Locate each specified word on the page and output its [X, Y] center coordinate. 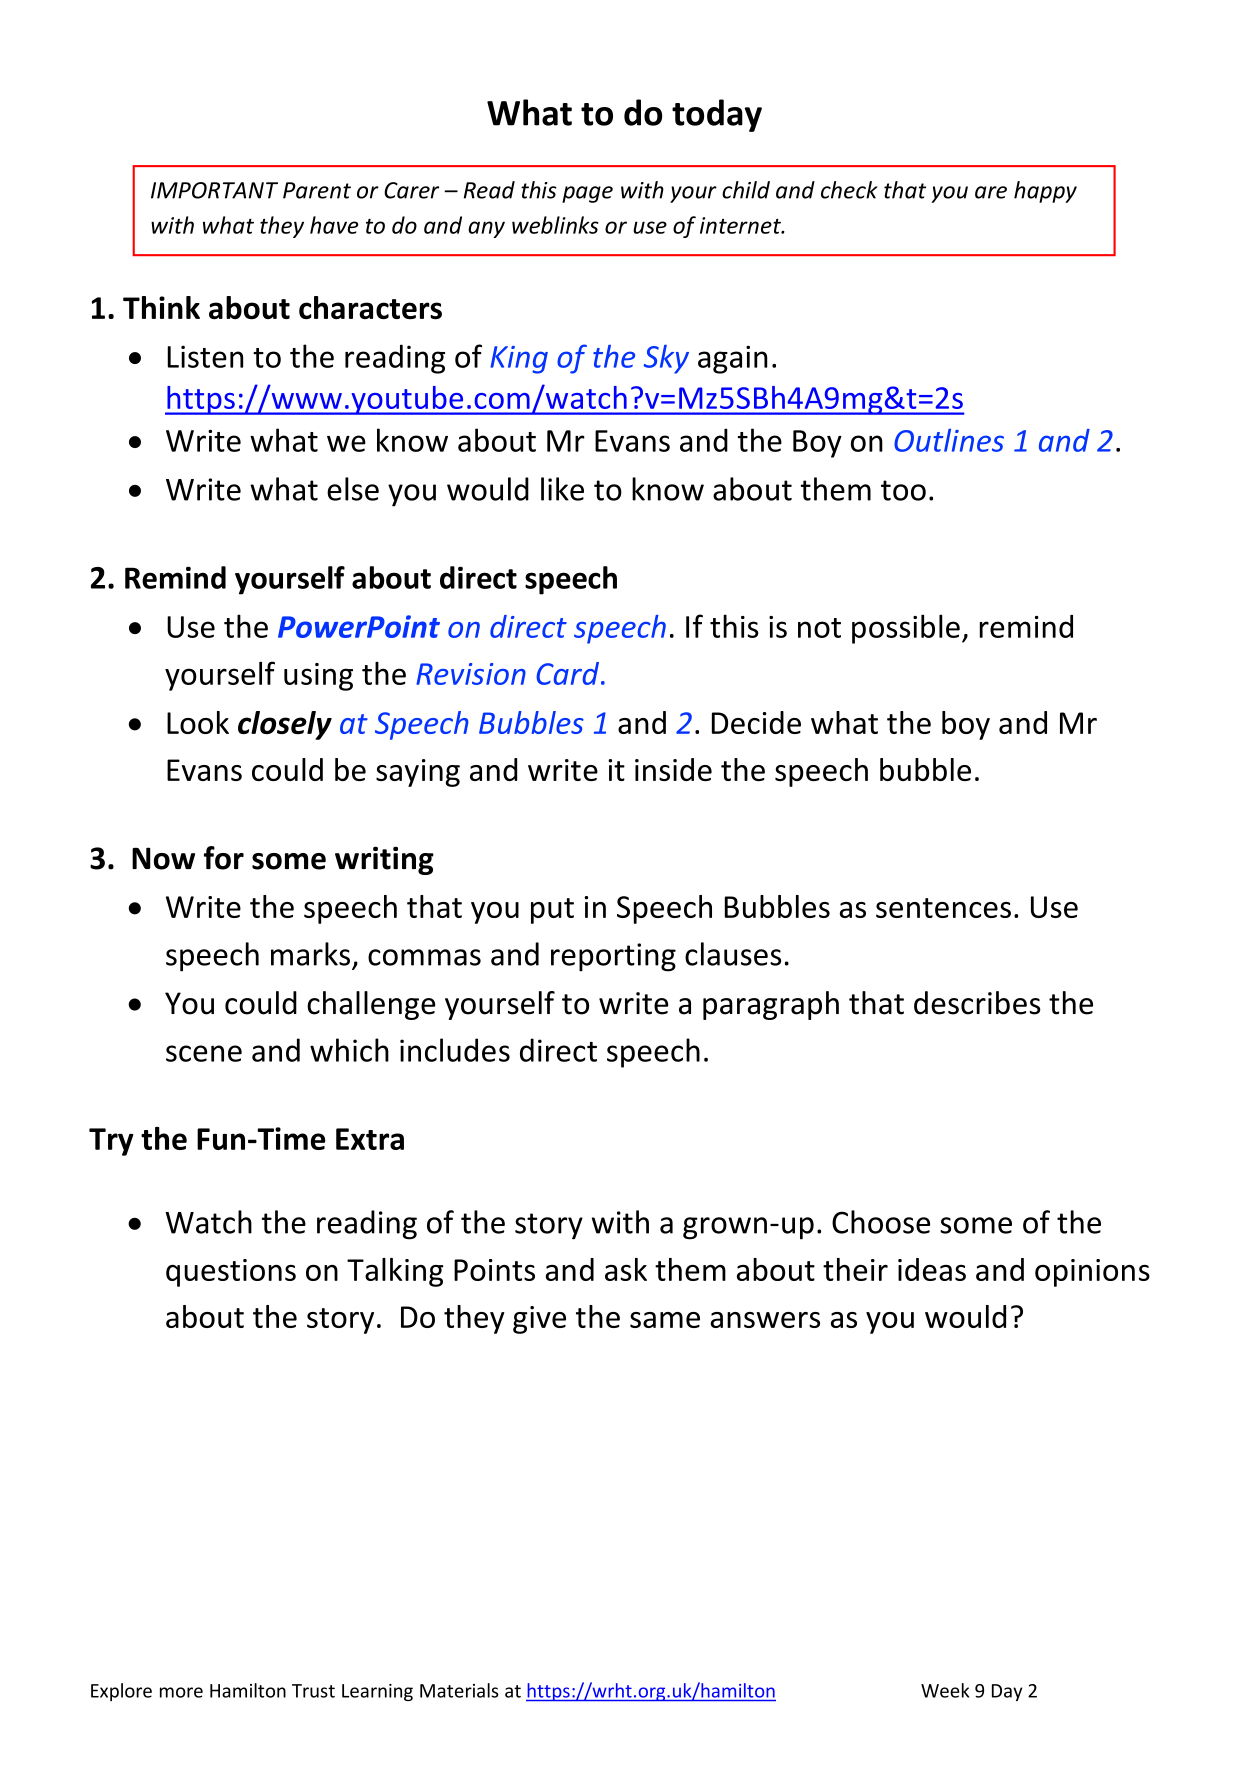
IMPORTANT [214, 190]
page [587, 194]
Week [945, 1690]
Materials [459, 1690]
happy [1045, 192]
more [181, 1692]
